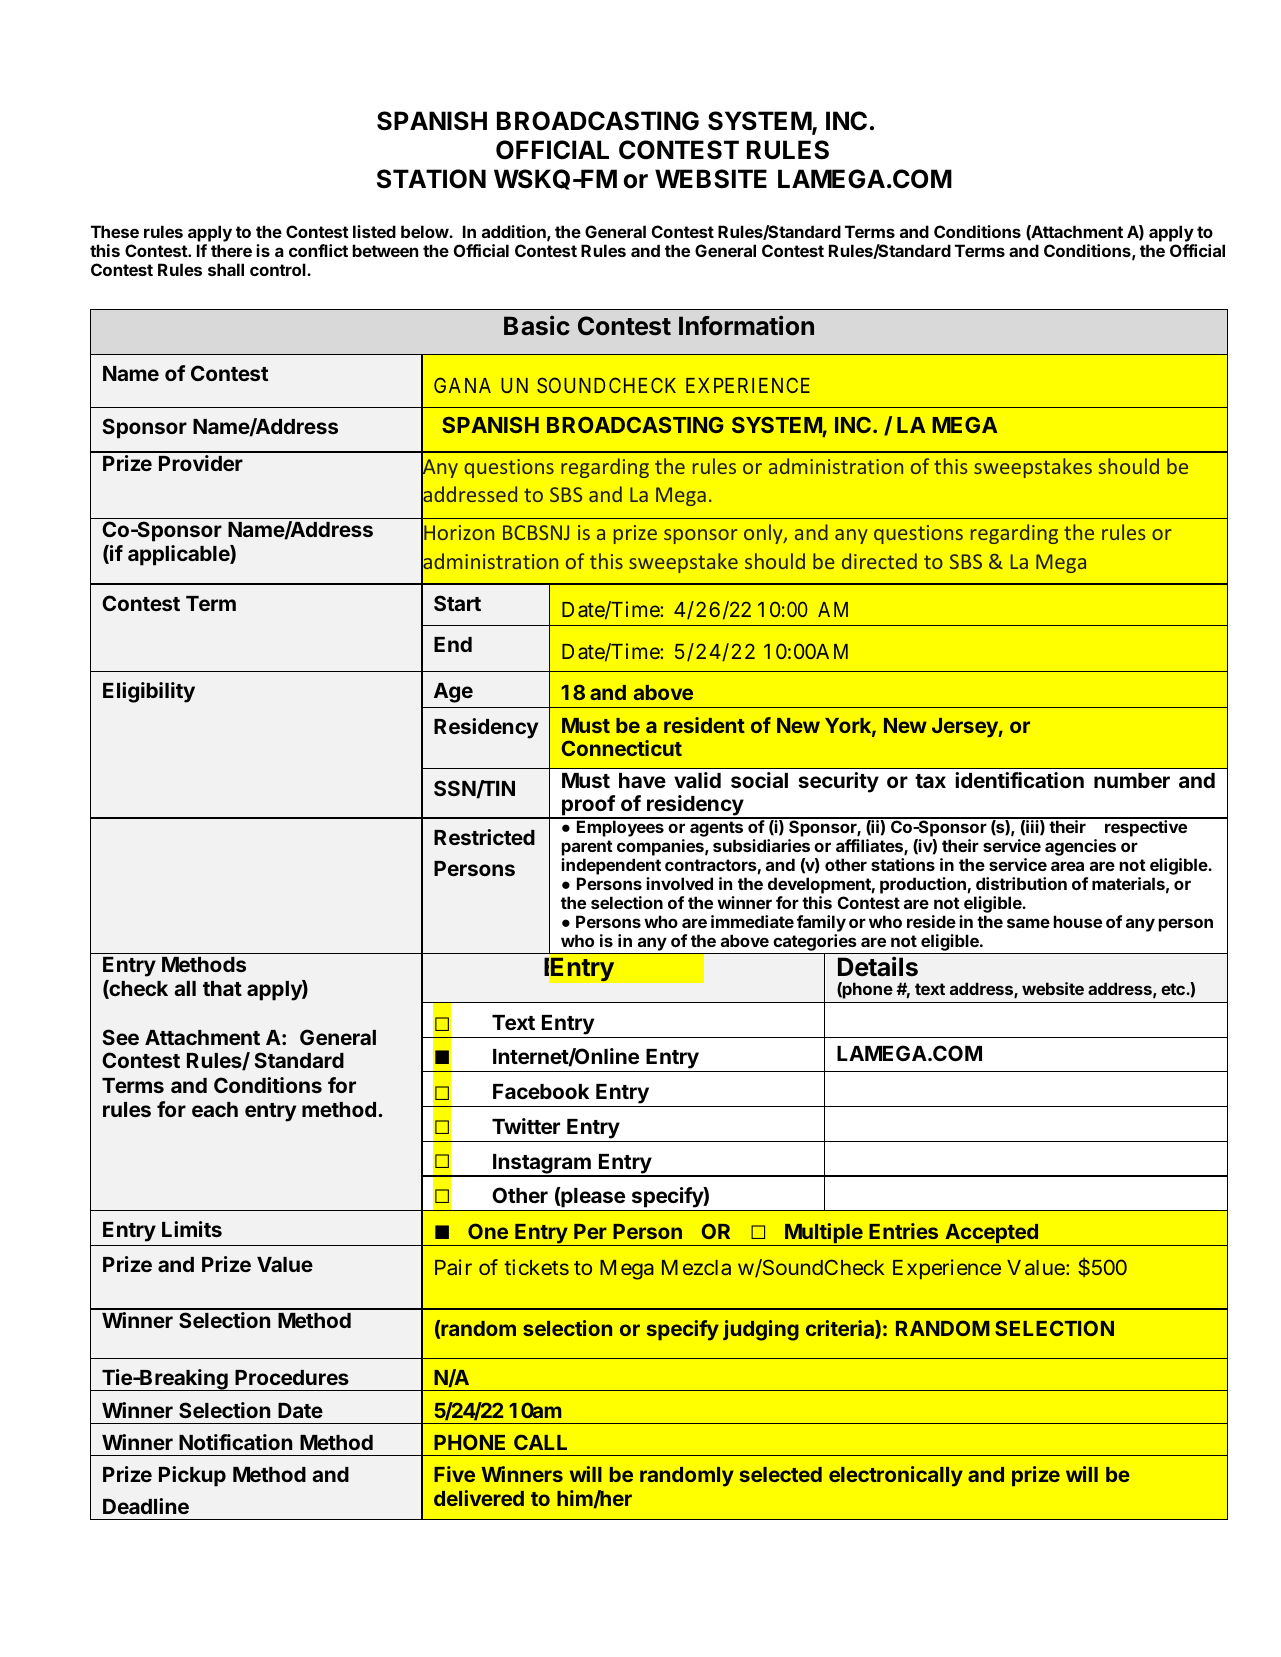 This page has height=1657, width=1281. Describe the element at coordinates (235, 1442) in the page. I see `Notification` at that location.
